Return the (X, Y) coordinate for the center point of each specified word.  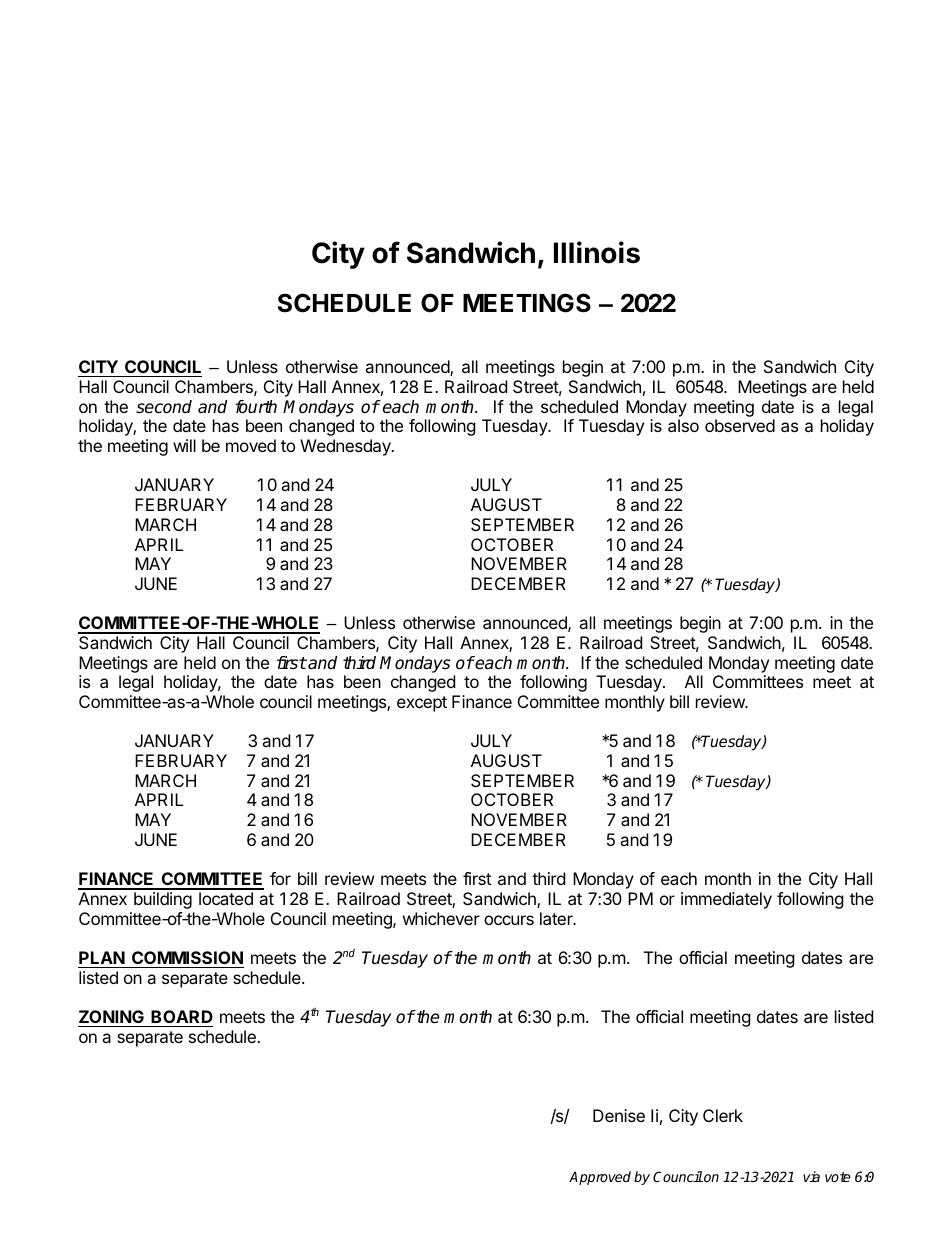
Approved (600, 1178)
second (164, 407)
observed (740, 425)
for (280, 878)
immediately (726, 900)
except (422, 704)
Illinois (597, 252)
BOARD (181, 1018)
